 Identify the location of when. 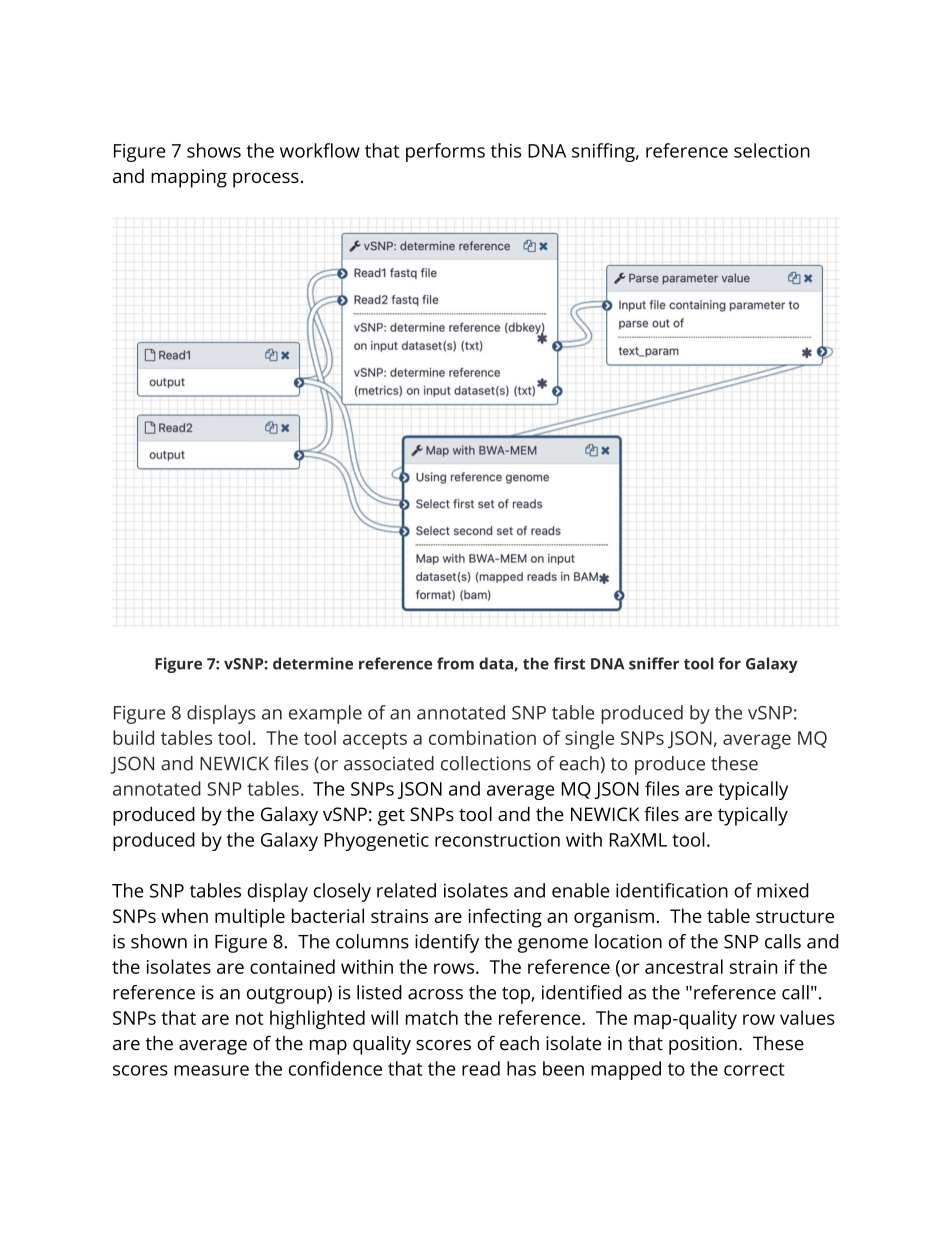
(184, 915).
